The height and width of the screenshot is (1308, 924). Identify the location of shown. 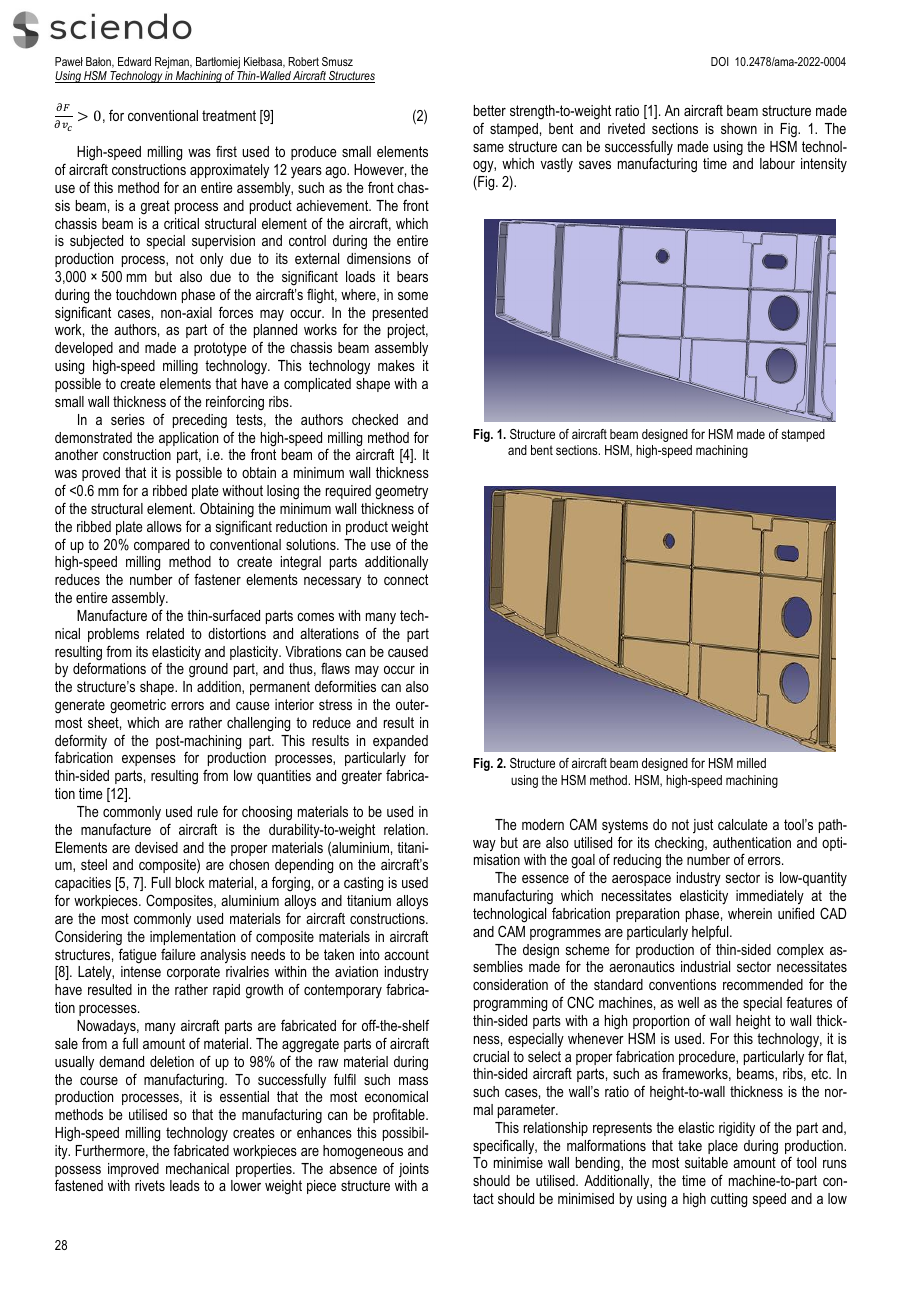
(739, 128).
